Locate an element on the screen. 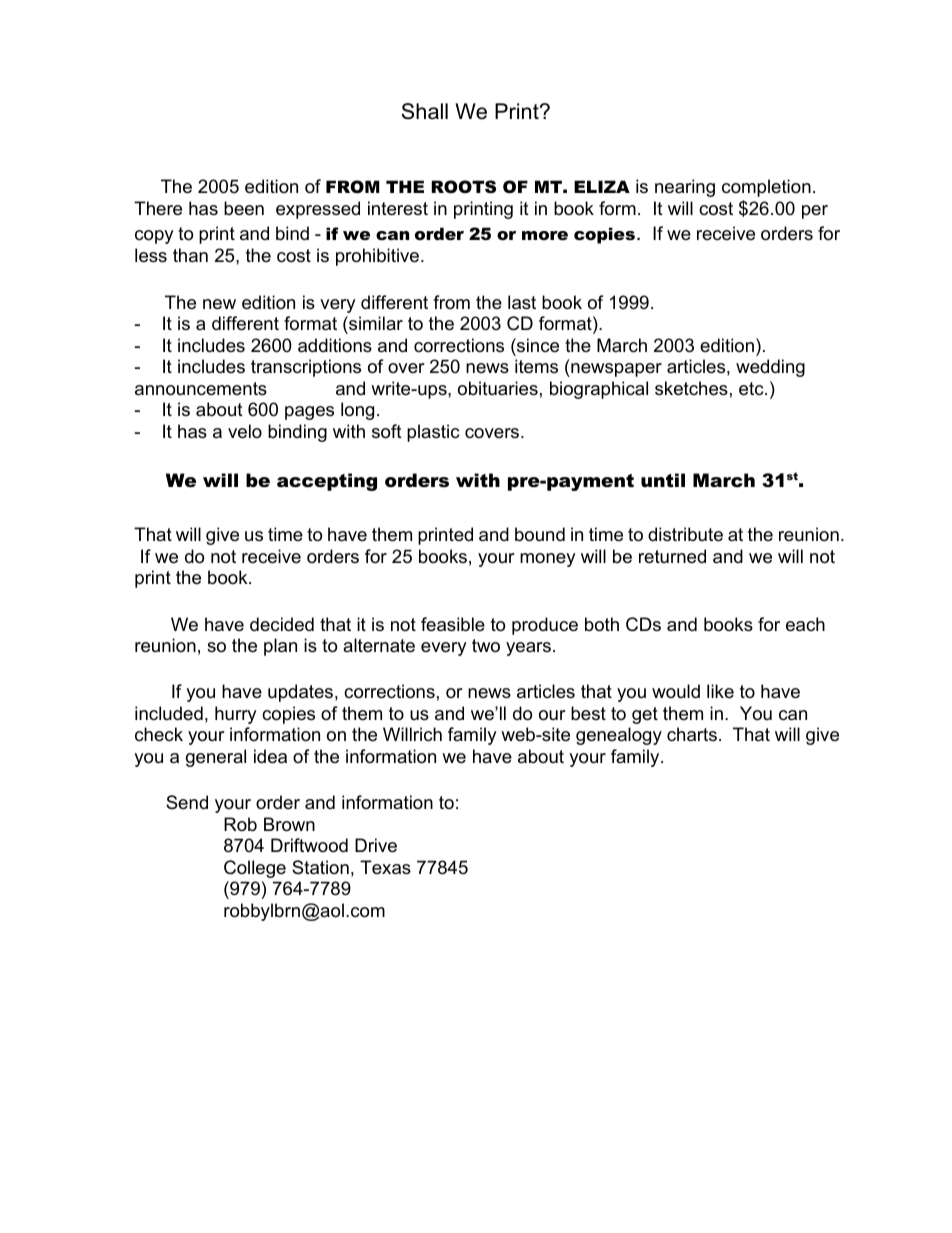 Image resolution: width=952 pixels, height=1233 pixels. Shall is located at coordinates (424, 111).
